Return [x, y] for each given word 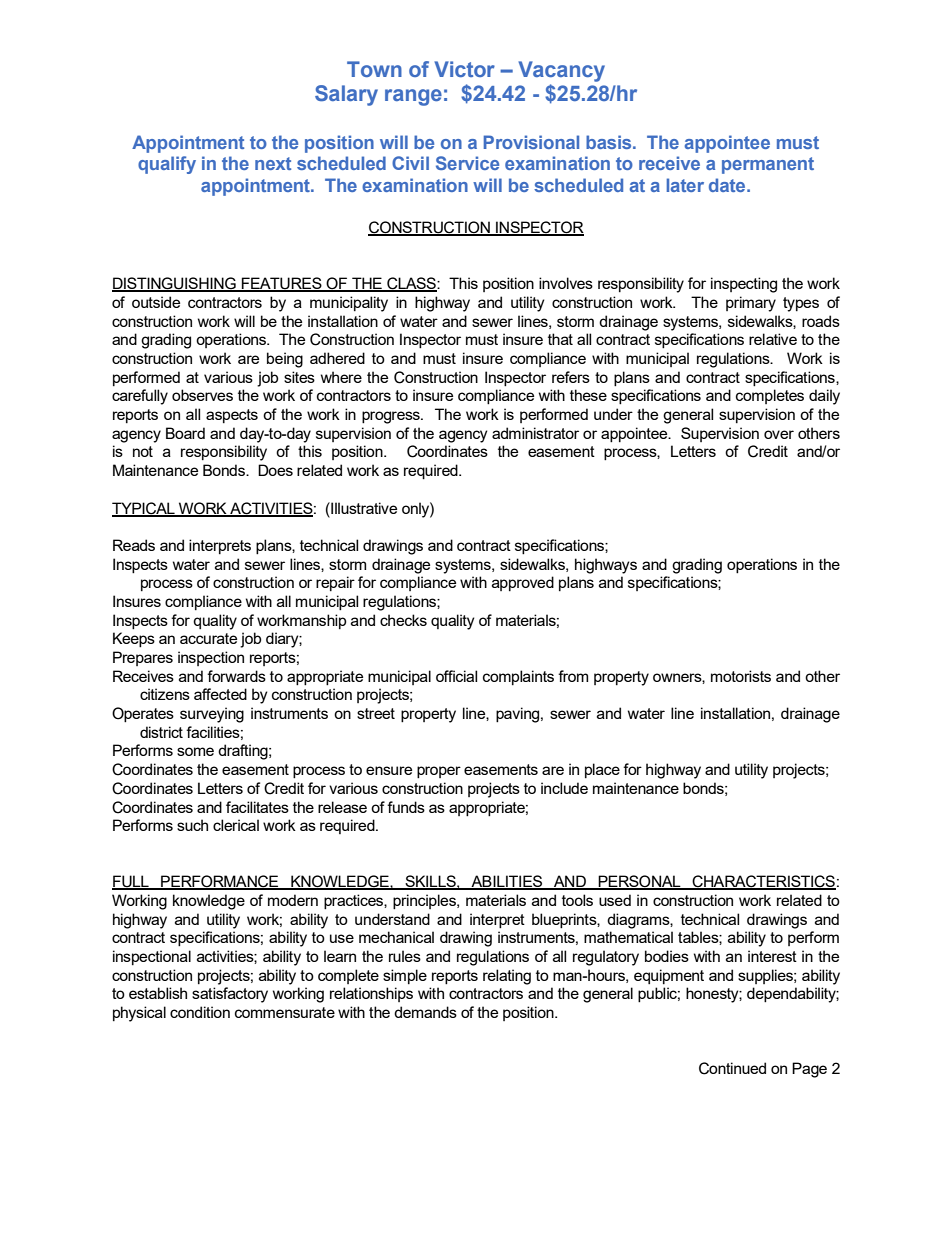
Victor [465, 69]
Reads [134, 545]
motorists [741, 676]
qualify [167, 165]
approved [523, 583]
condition [200, 1012]
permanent [768, 165]
